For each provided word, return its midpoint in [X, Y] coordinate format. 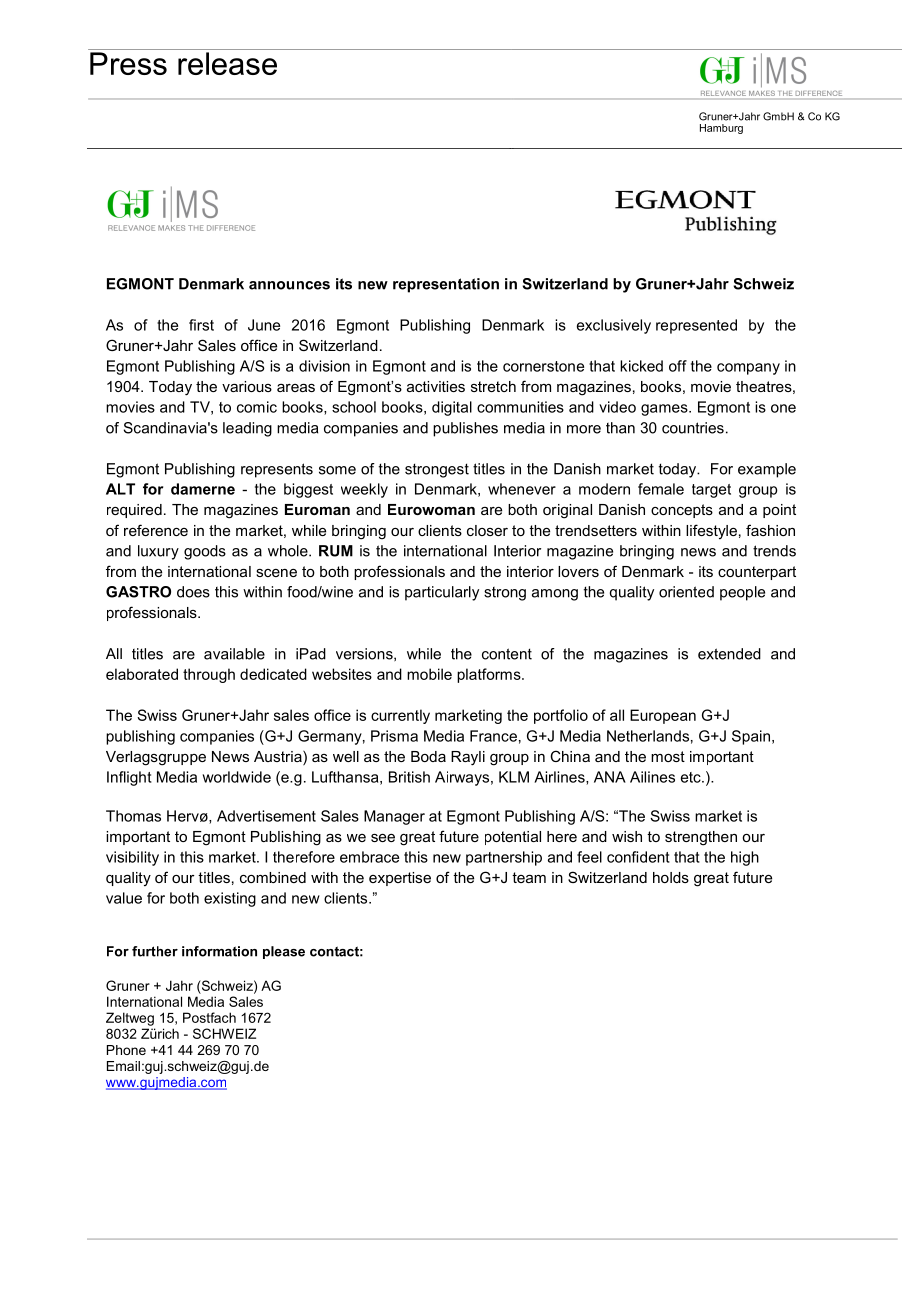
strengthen [701, 838]
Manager [394, 817]
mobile [429, 674]
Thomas [133, 816]
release [227, 63]
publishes [465, 429]
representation [446, 285]
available [234, 654]
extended [729, 654]
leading [247, 429]
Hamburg [721, 129]
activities [436, 386]
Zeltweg [130, 1019]
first [201, 325]
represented [696, 326]
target [711, 491]
